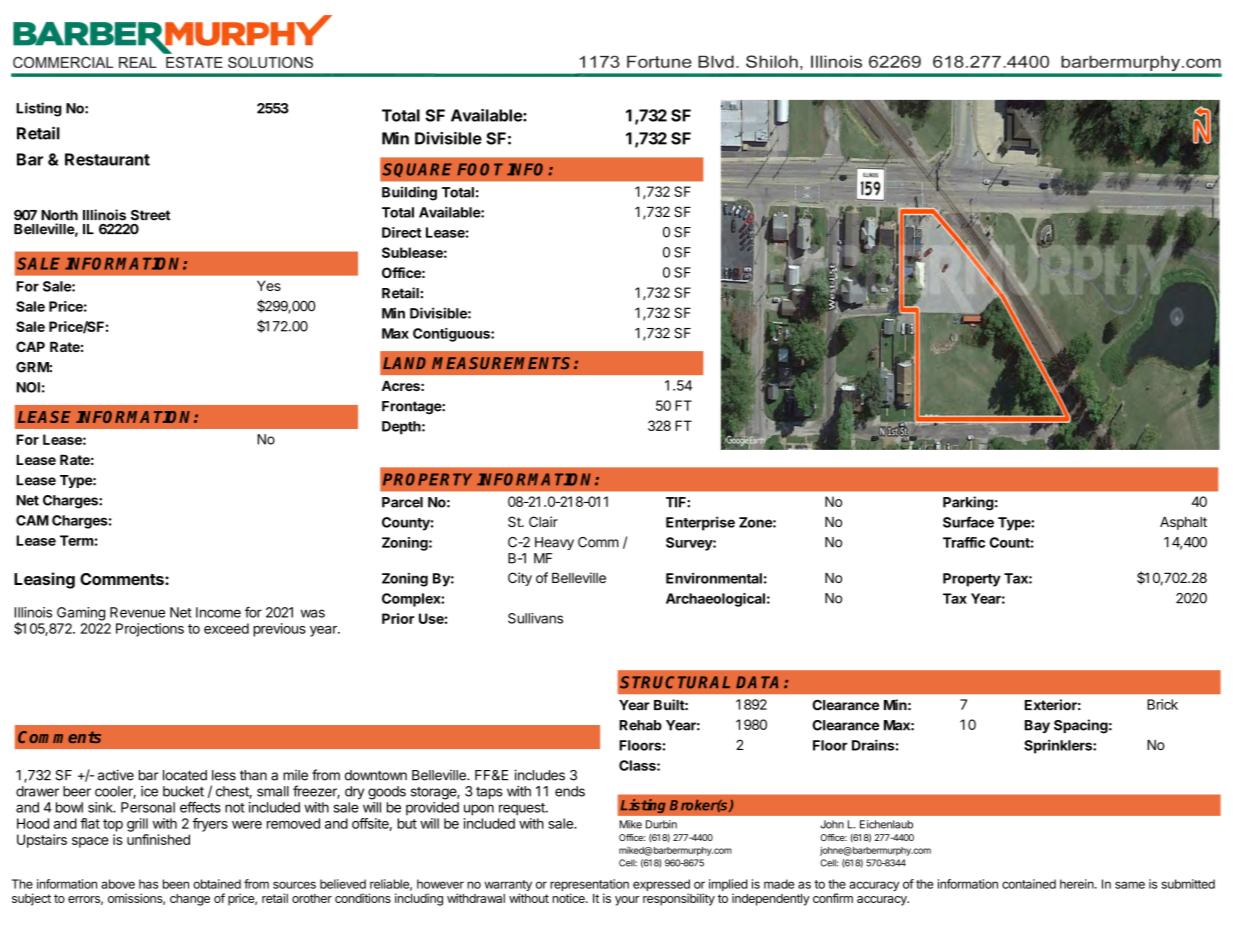 This screenshot has width=1233, height=952. I want to click on been, so click(176, 884).
